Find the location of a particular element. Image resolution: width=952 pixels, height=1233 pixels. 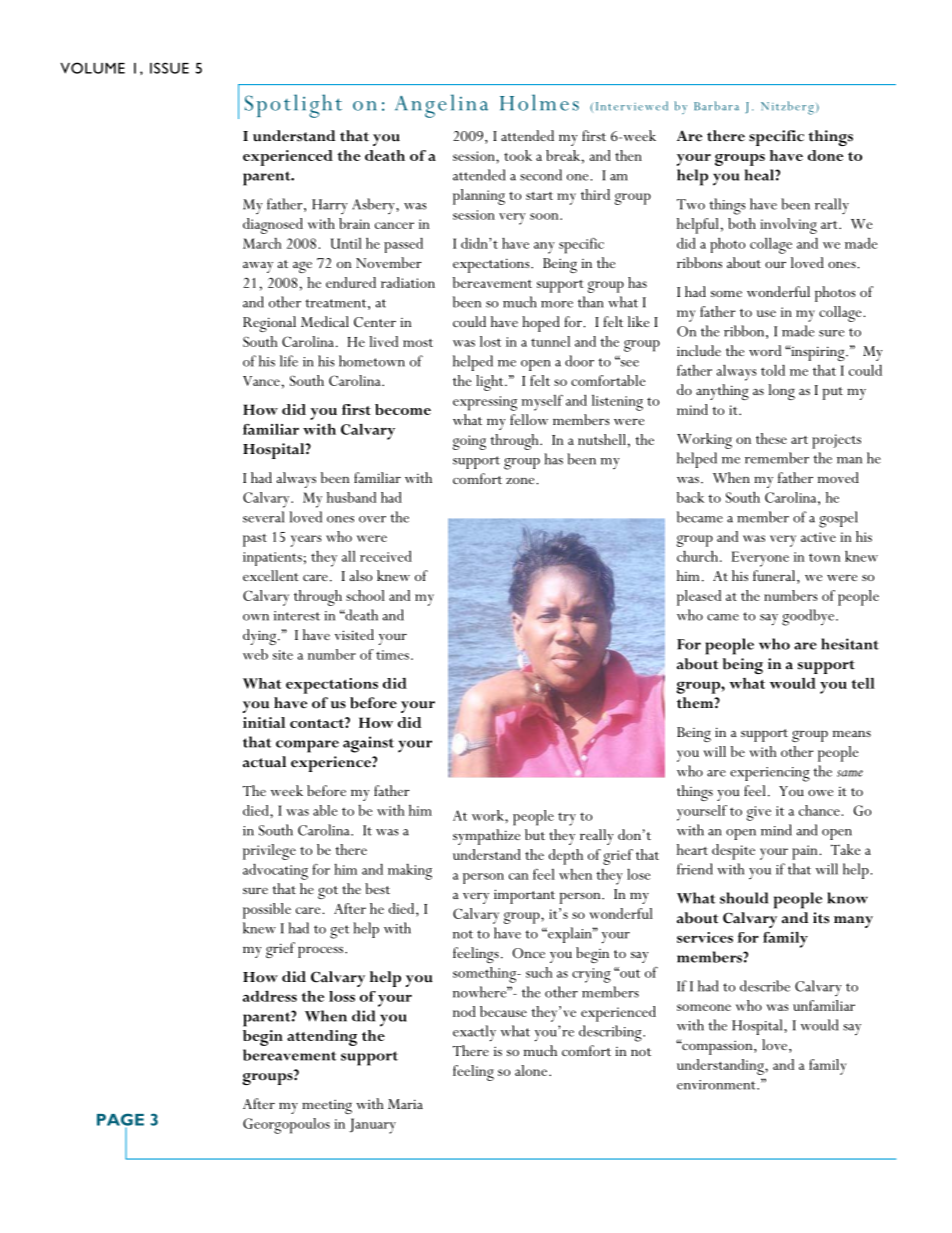

Angelina is located at coordinates (441, 106).
